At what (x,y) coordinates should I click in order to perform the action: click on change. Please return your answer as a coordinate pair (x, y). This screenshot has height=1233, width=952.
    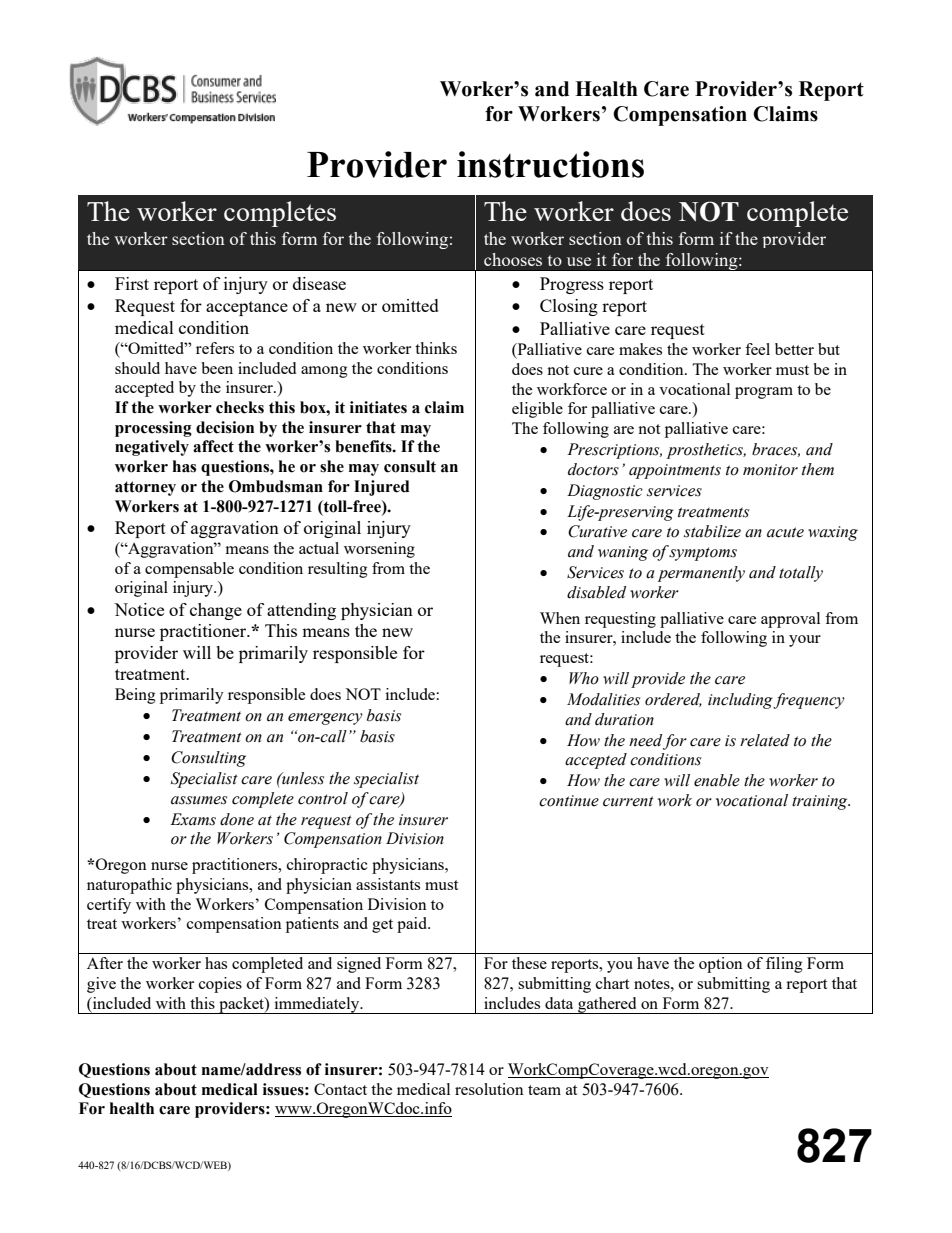
    Looking at the image, I should click on (216, 611).
